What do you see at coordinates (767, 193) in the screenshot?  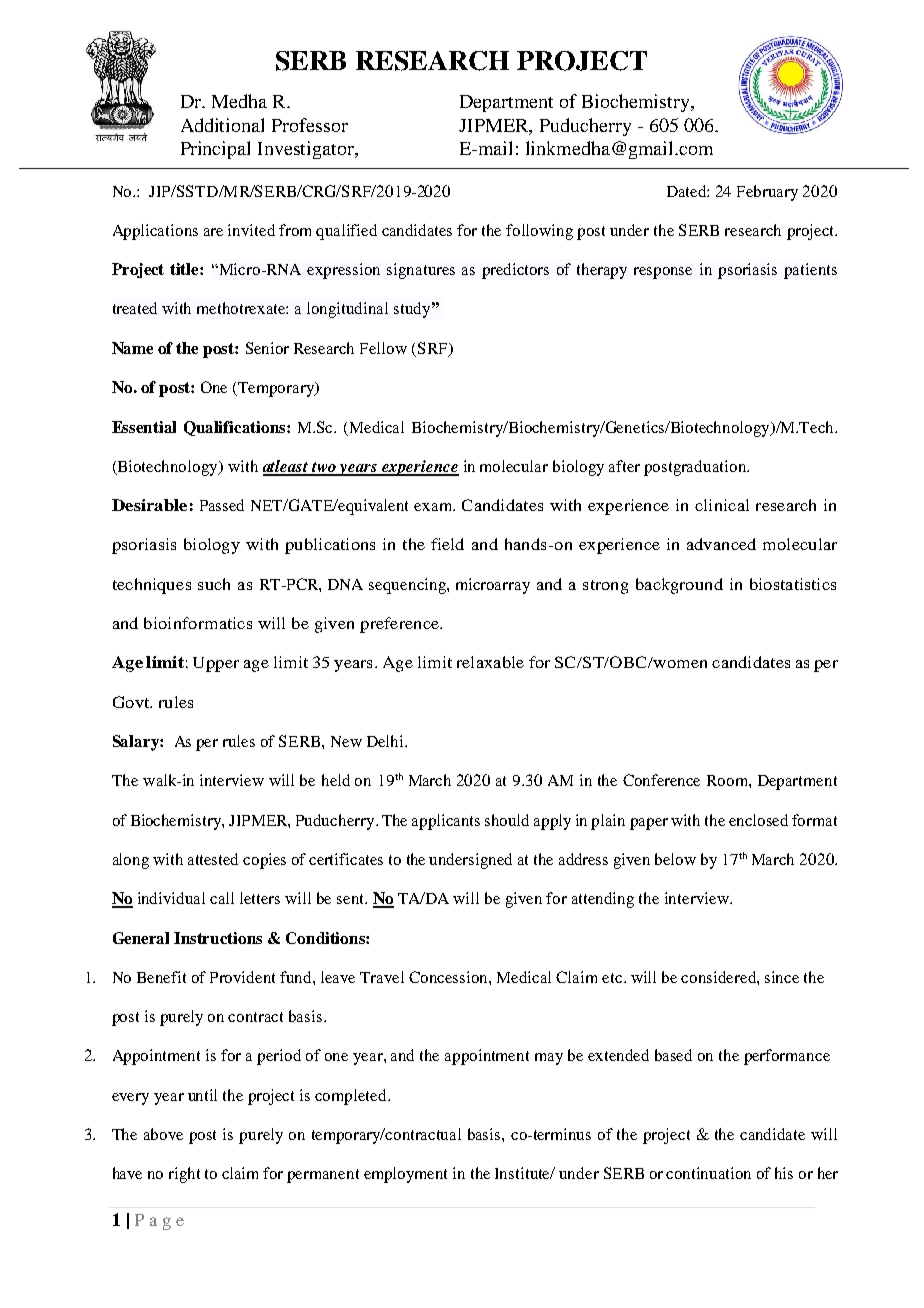 I see `February` at bounding box center [767, 193].
